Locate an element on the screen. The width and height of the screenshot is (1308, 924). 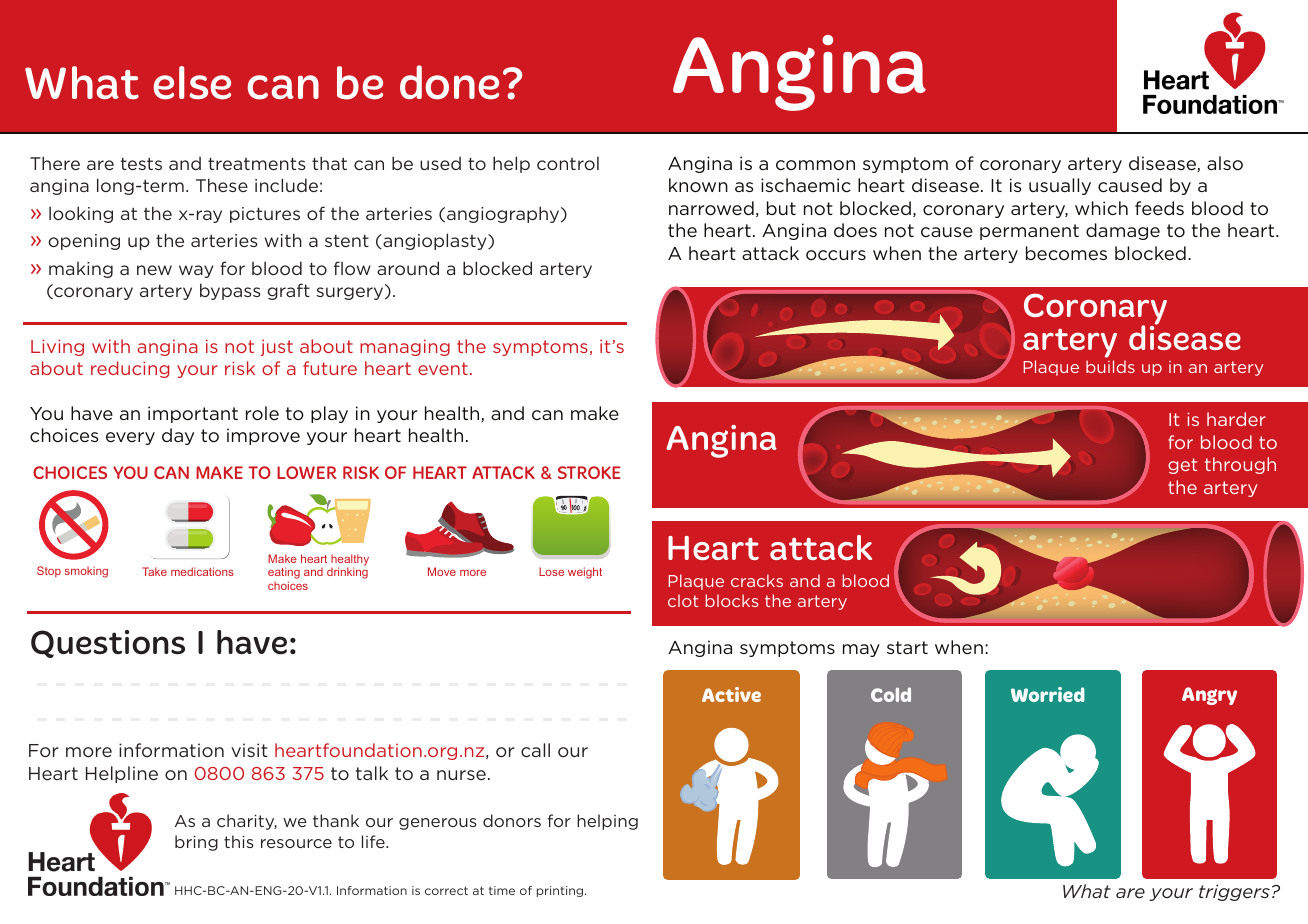
builds is located at coordinates (1110, 366).
